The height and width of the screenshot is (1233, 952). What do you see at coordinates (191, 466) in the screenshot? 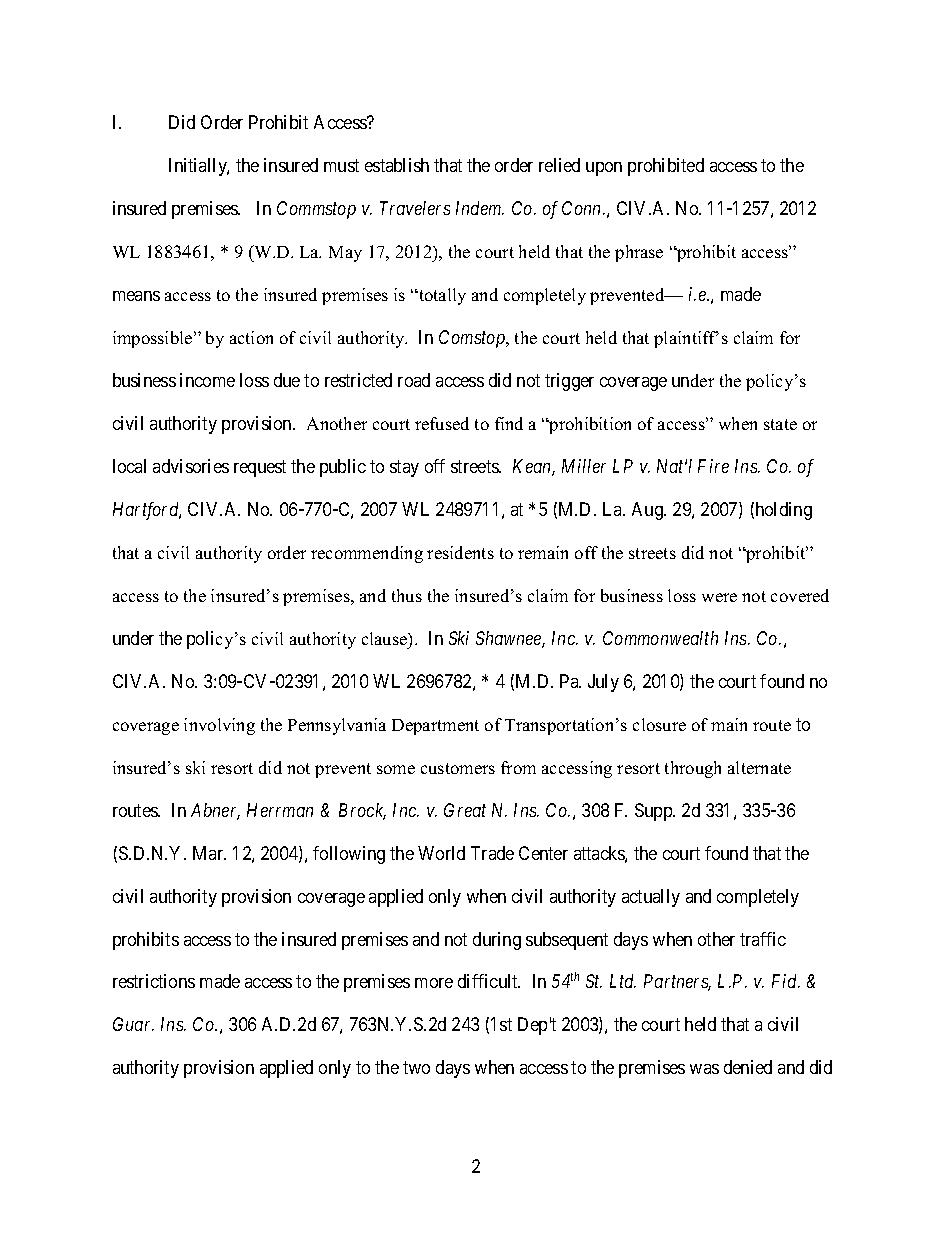
I see `advisories` at bounding box center [191, 466].
